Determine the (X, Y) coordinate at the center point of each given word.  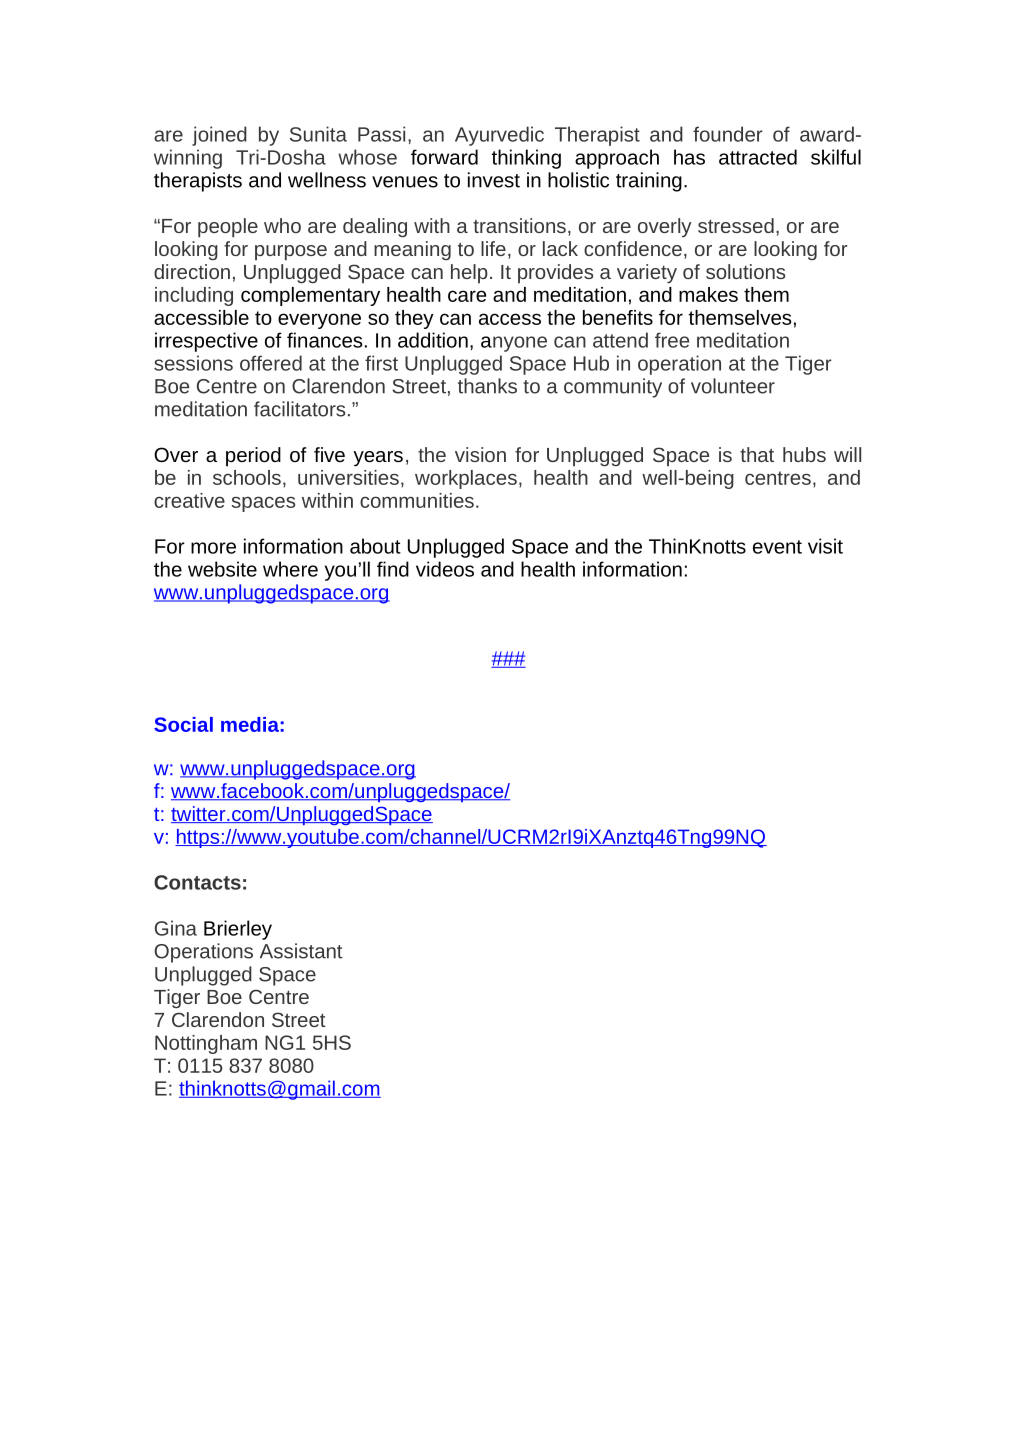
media (250, 724)
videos (445, 569)
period (253, 457)
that (757, 454)
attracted (758, 157)
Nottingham (206, 1044)
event (777, 547)
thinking (526, 159)
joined (219, 136)
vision (480, 454)
